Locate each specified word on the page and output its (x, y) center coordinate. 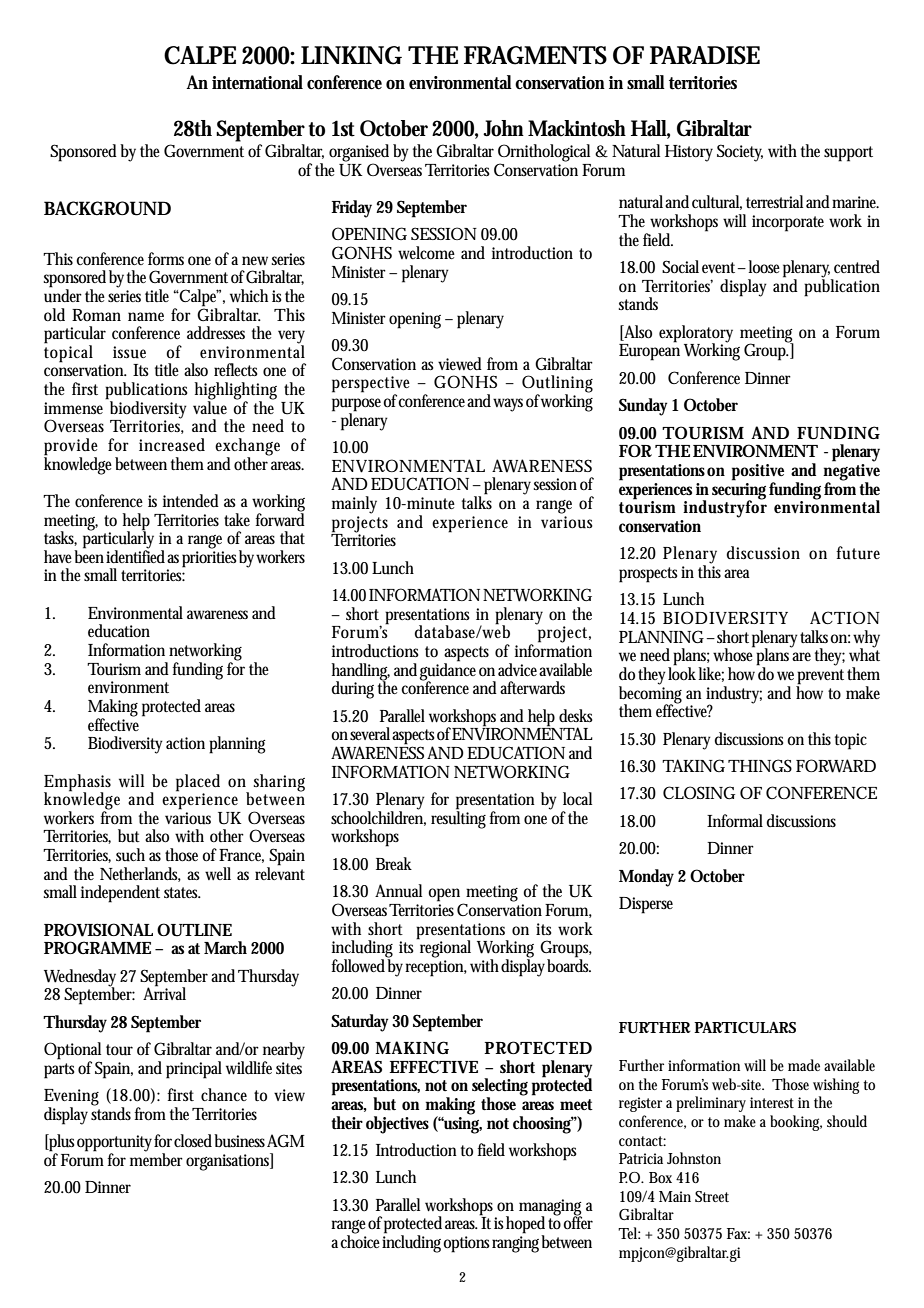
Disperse (646, 905)
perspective (371, 385)
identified (137, 555)
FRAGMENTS (535, 55)
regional (444, 948)
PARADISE (705, 55)
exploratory (696, 335)
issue (129, 352)
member (156, 1158)
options (468, 1244)
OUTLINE (194, 930)
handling (360, 672)
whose (735, 653)
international (257, 82)
